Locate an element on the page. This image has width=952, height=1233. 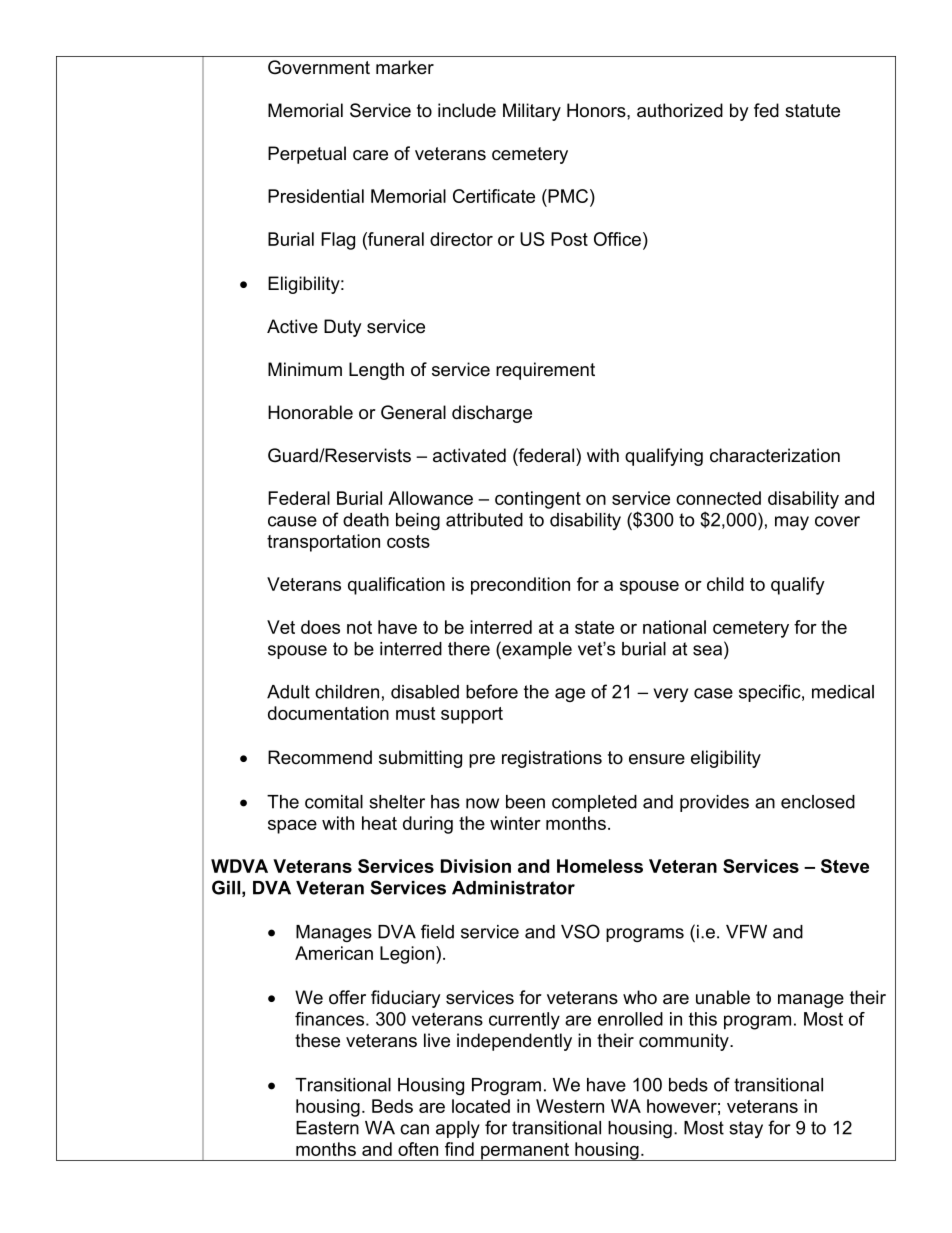
statute is located at coordinates (812, 111).
